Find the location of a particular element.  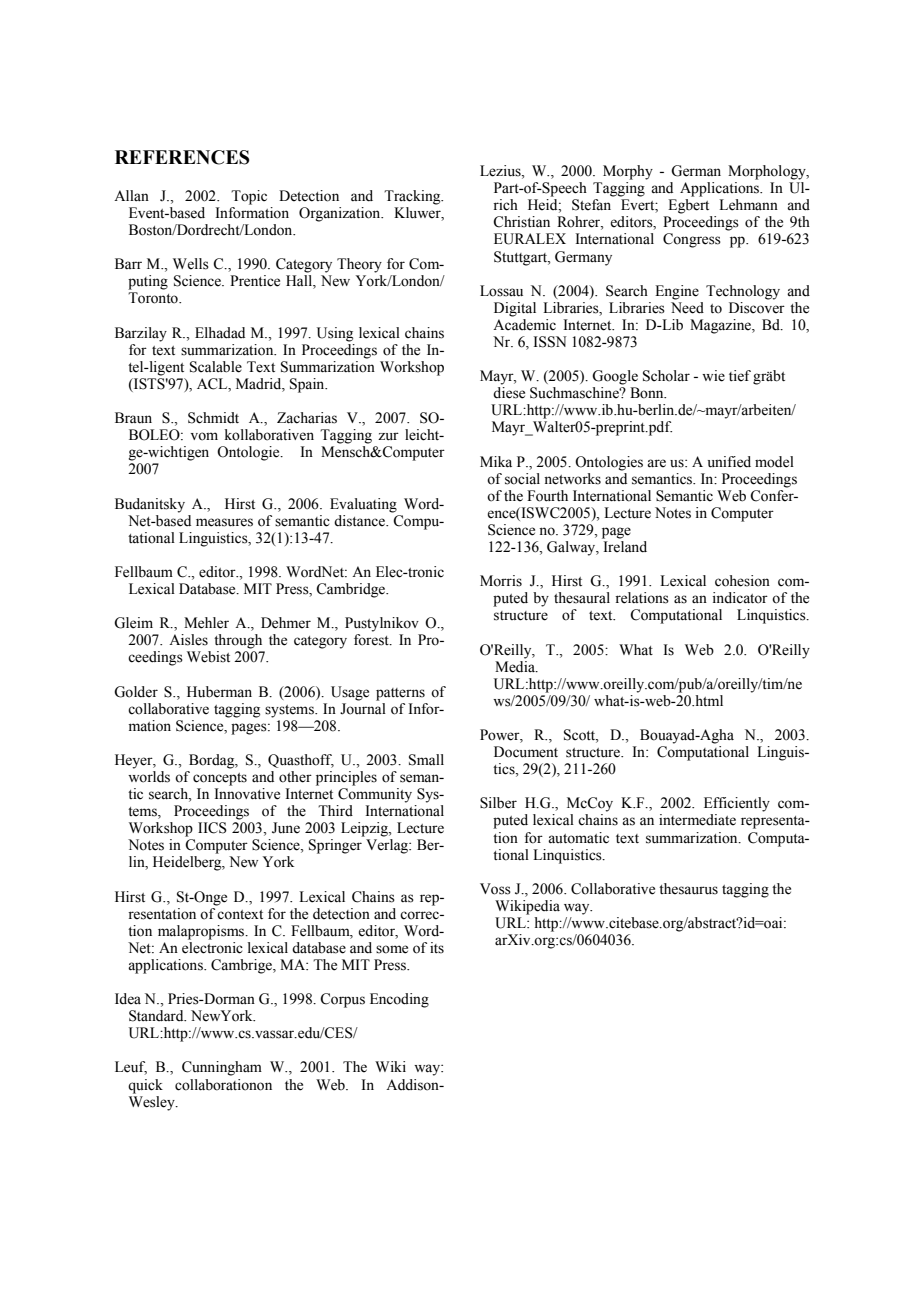

Aisles is located at coordinates (188, 640).
